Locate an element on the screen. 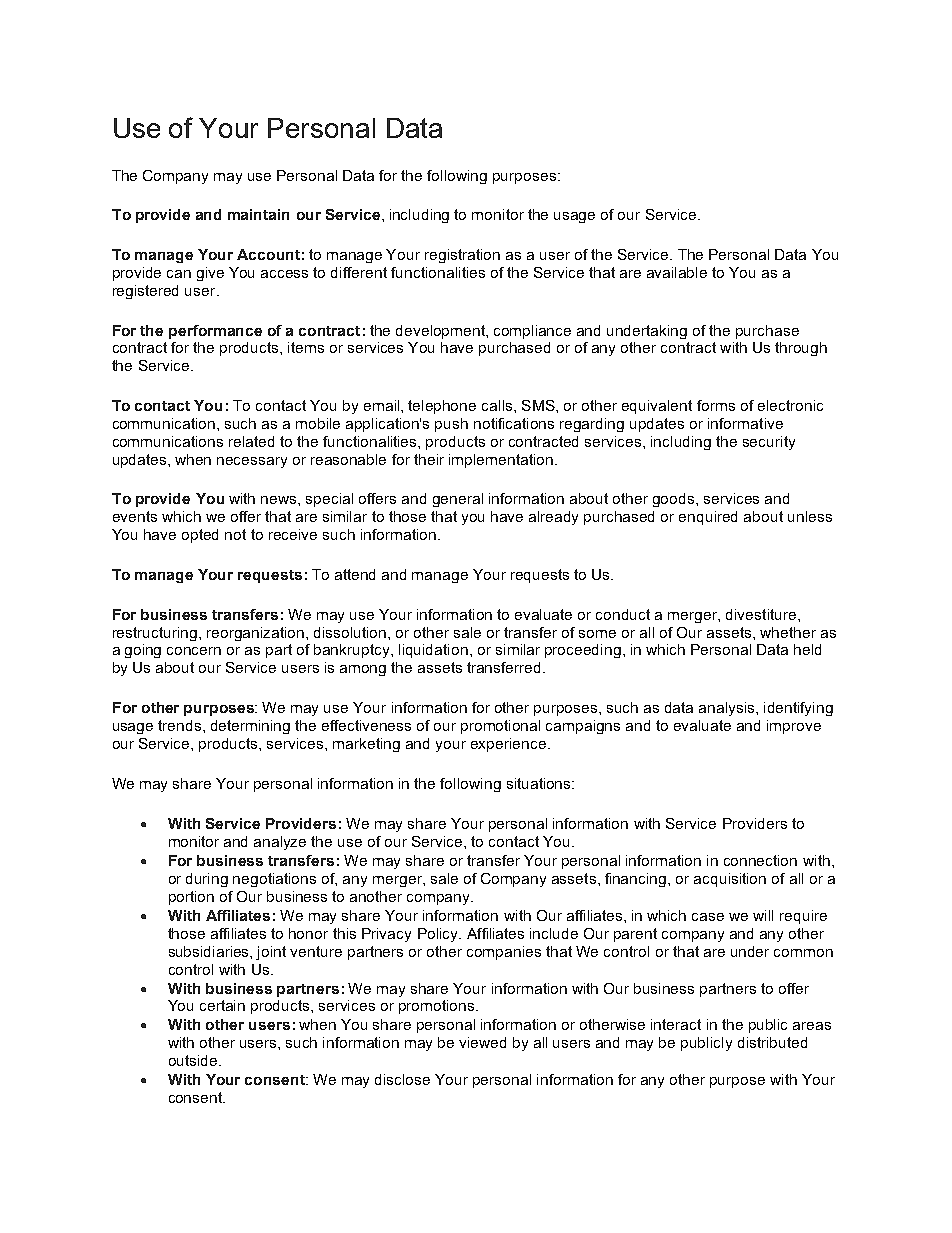 The height and width of the screenshot is (1233, 952). during is located at coordinates (207, 880).
